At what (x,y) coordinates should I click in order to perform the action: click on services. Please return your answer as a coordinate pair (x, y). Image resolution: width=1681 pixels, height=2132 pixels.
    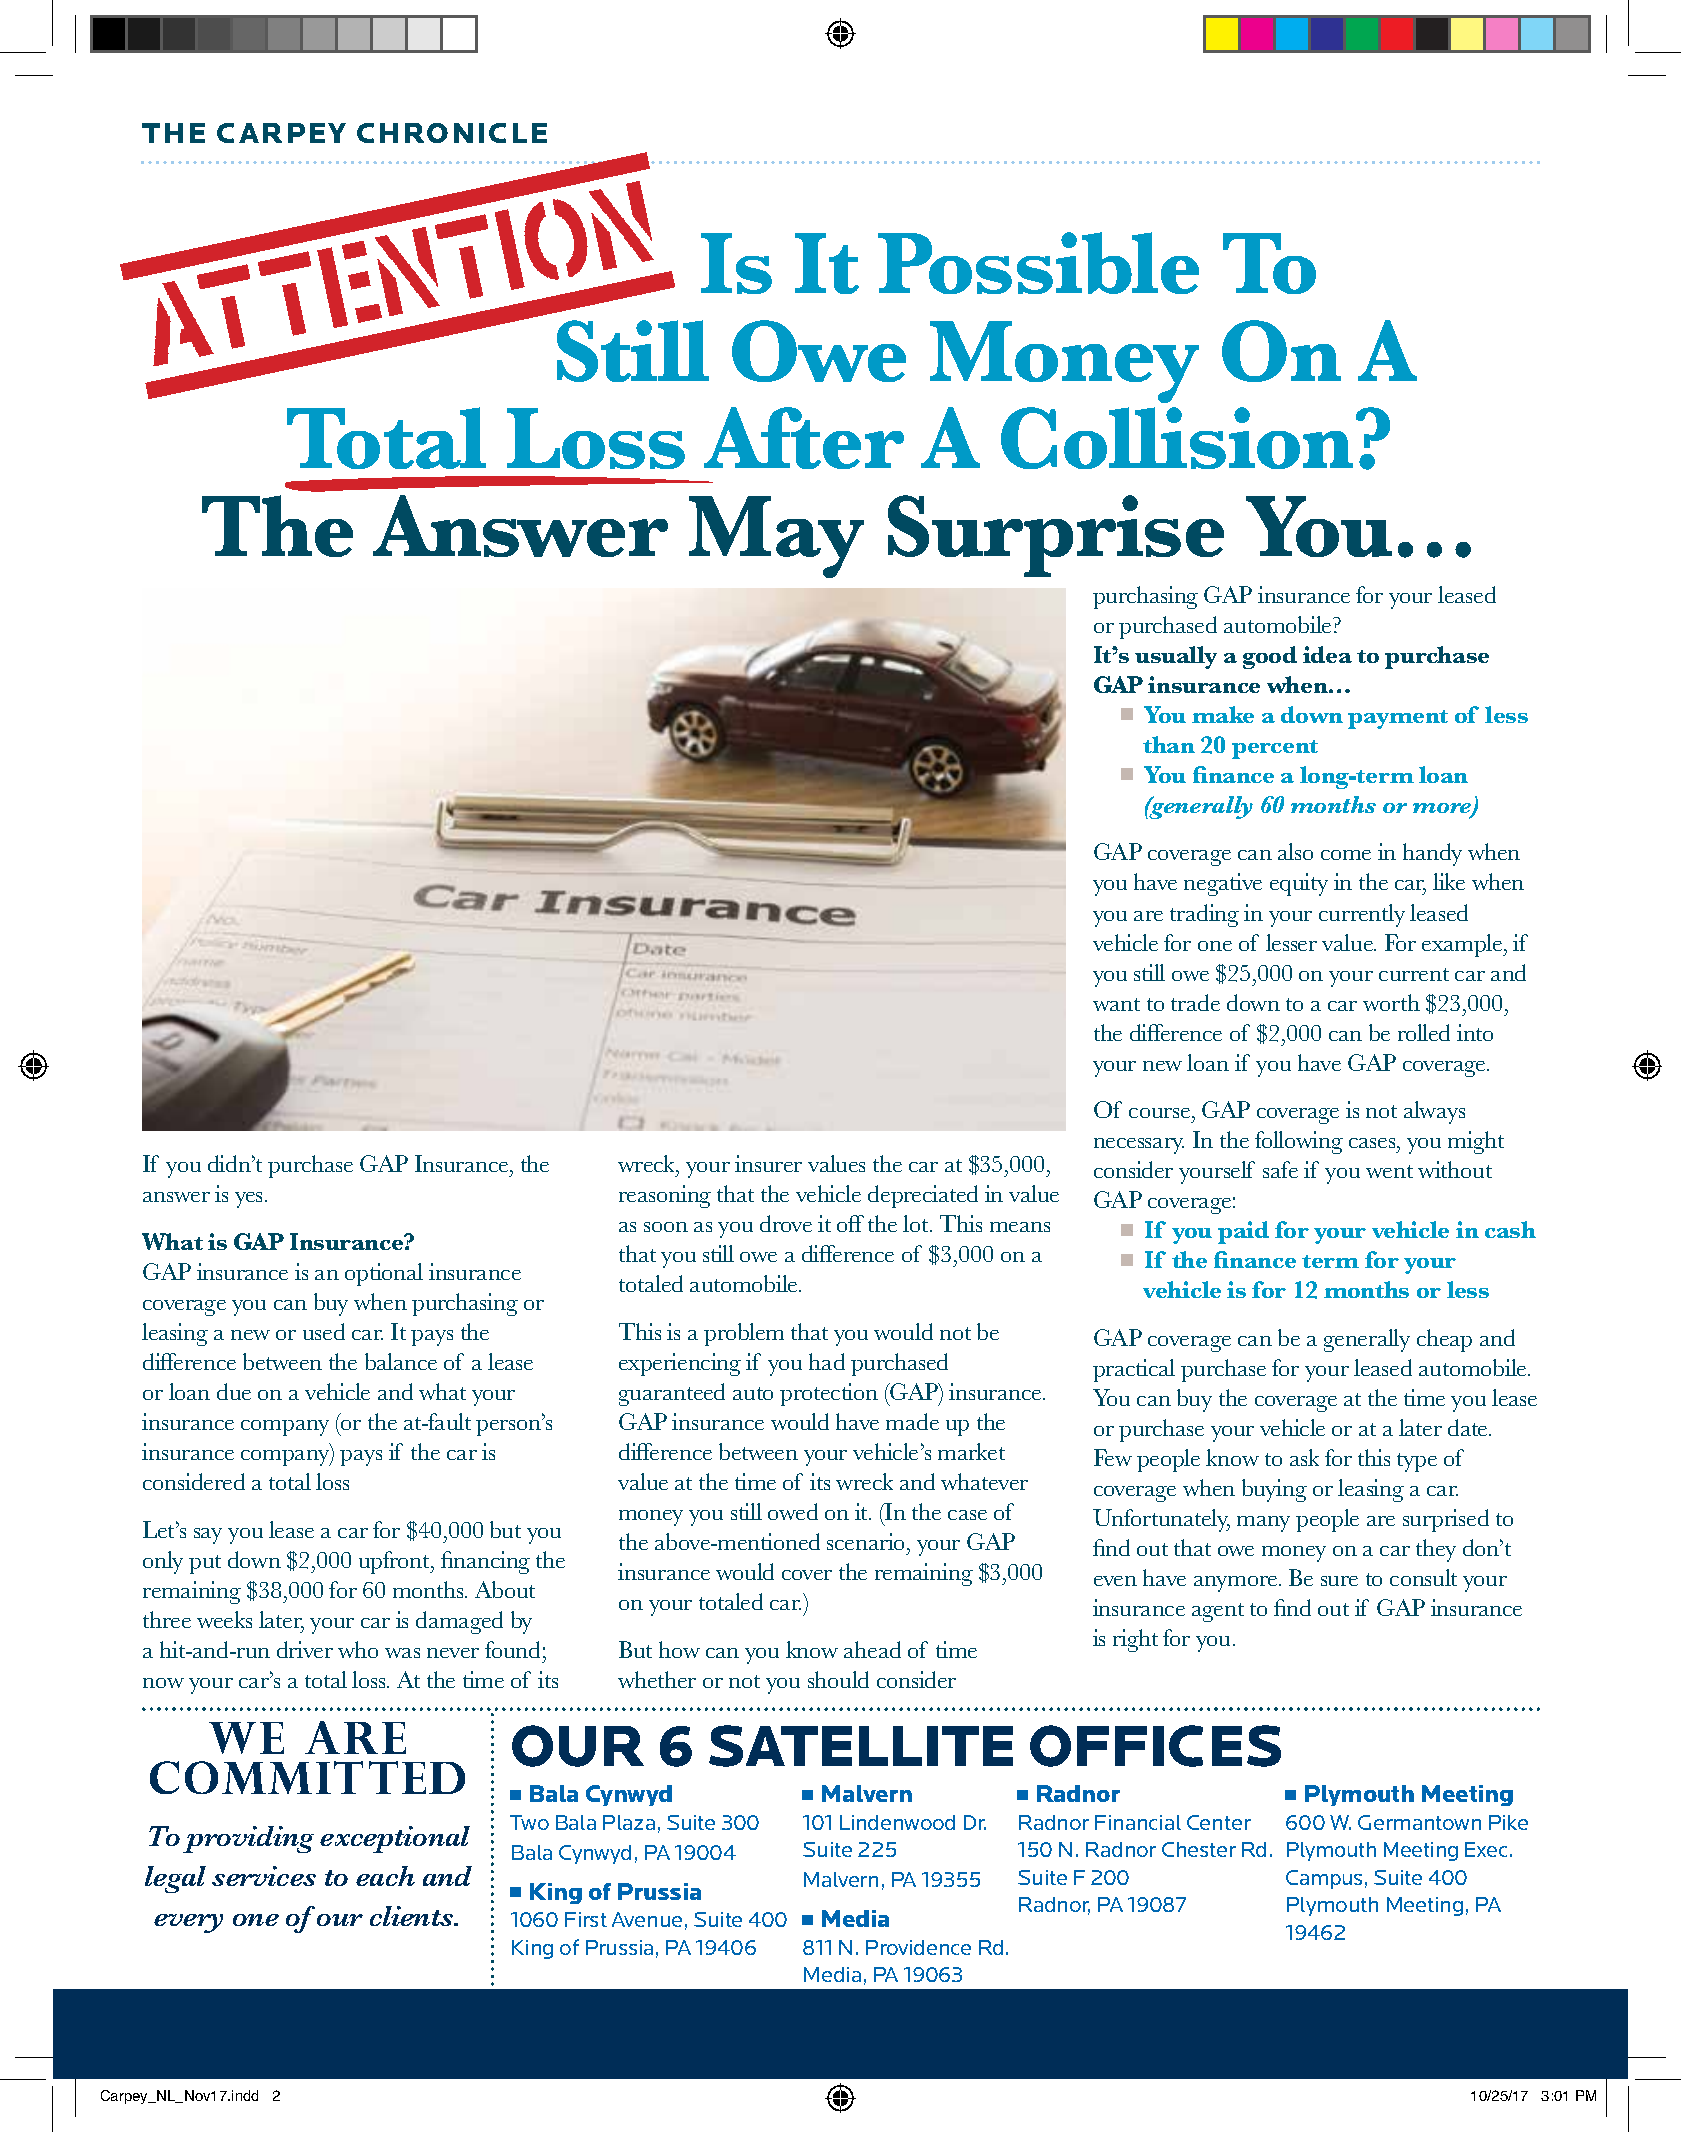
    Looking at the image, I should click on (264, 1876).
